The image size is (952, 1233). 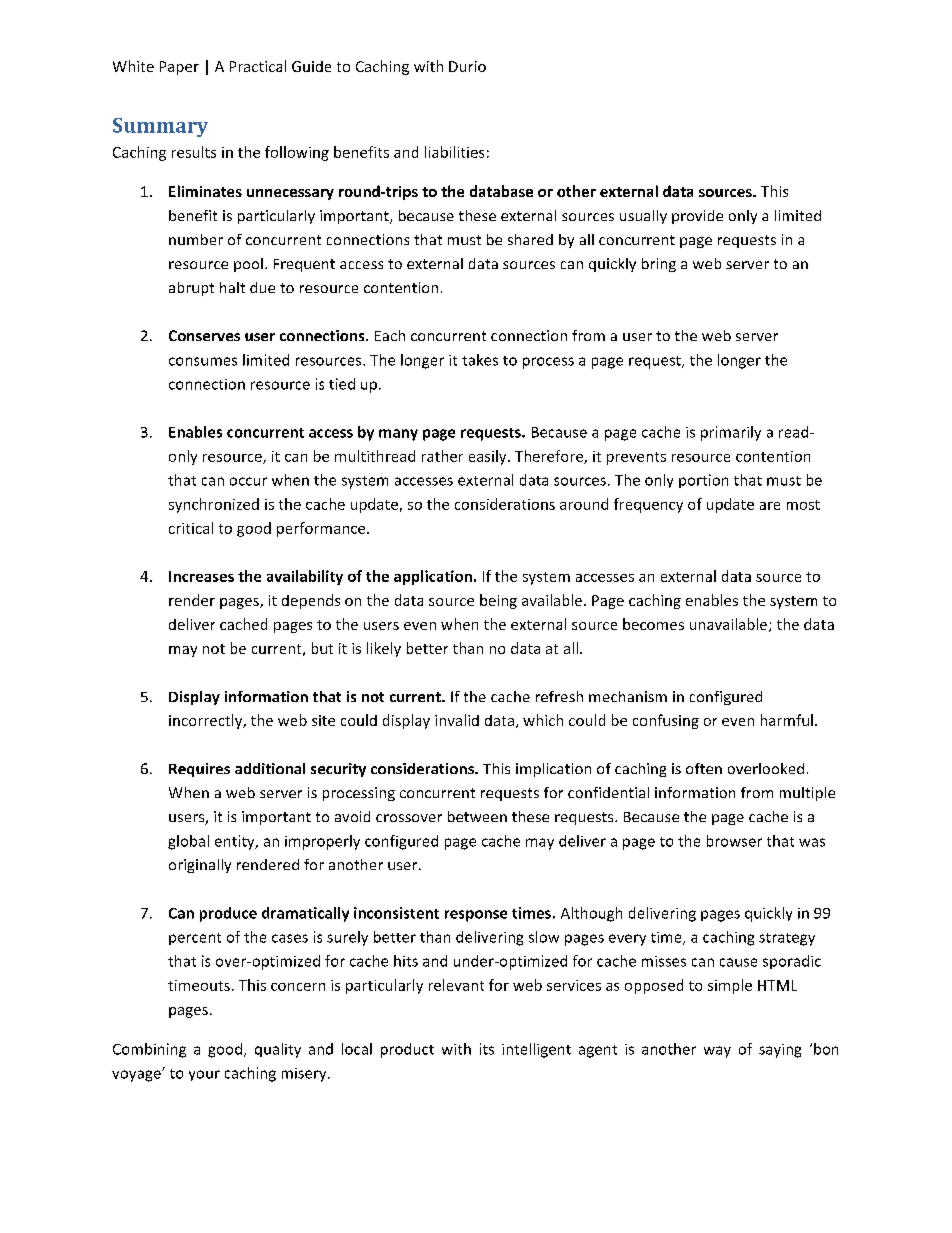 I want to click on invalid, so click(x=457, y=720).
